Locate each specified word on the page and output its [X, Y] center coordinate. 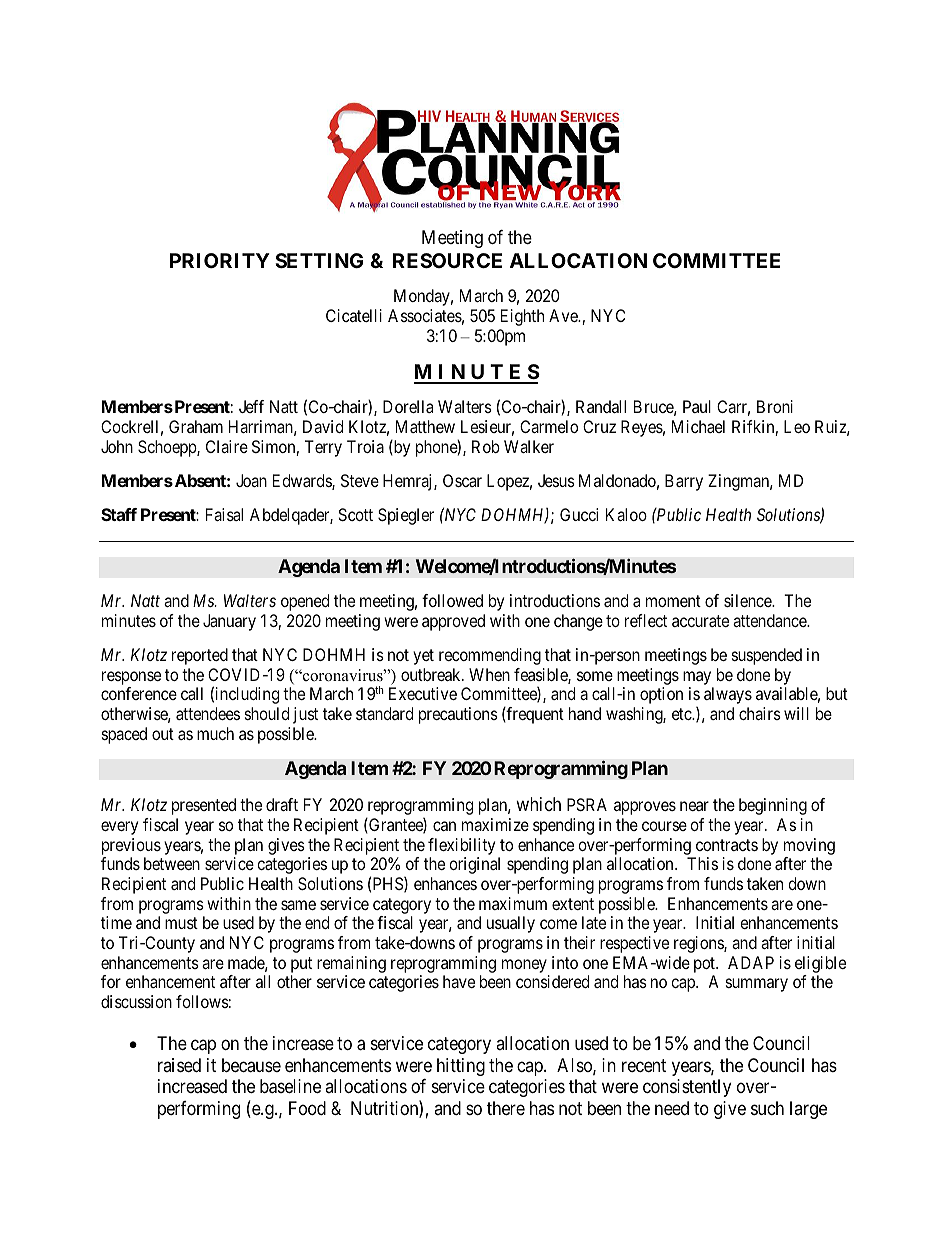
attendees [208, 713]
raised [179, 1065]
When [489, 674]
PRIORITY [220, 260]
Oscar [462, 480]
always [728, 695]
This [702, 863]
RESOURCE [447, 260]
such [767, 1108]
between [172, 863]
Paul [697, 406]
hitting [461, 1067]
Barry [684, 482]
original [474, 865]
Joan [251, 480]
